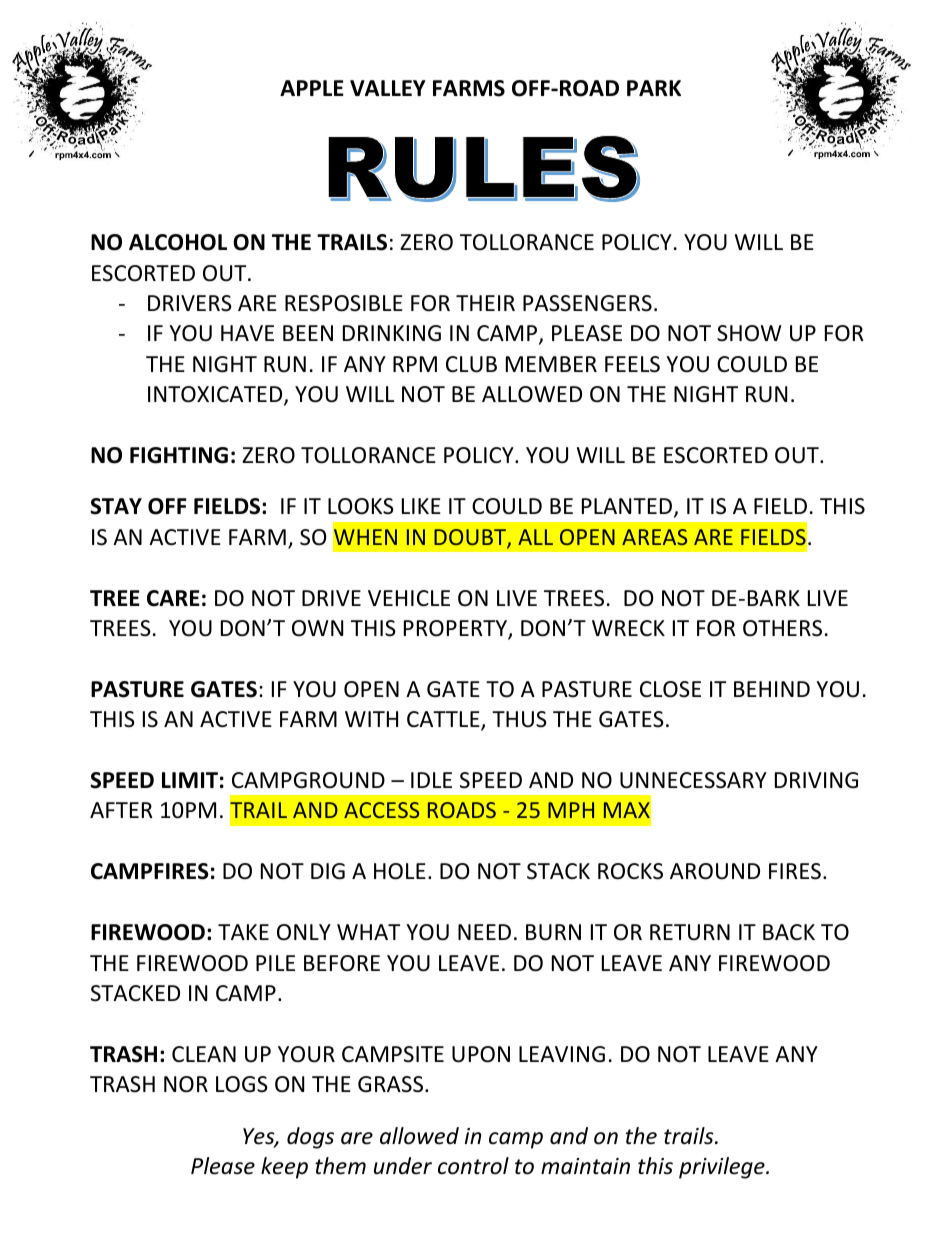 The height and width of the image is (1233, 952). What do you see at coordinates (243, 932) in the image?
I see `TAKE` at bounding box center [243, 932].
